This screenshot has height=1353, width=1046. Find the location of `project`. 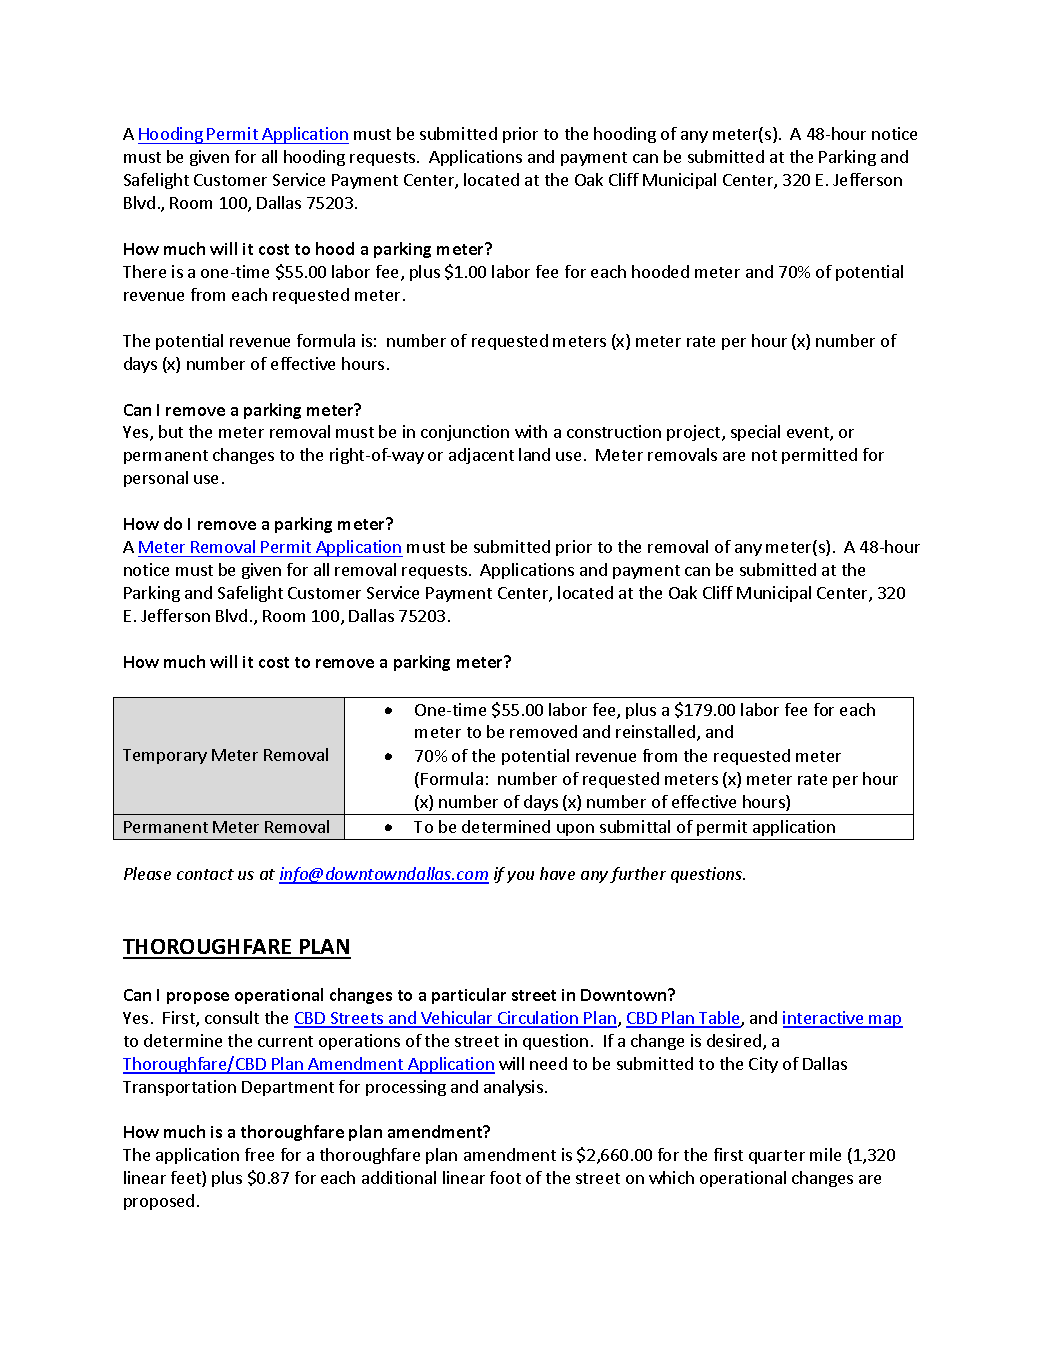

project is located at coordinates (695, 433).
